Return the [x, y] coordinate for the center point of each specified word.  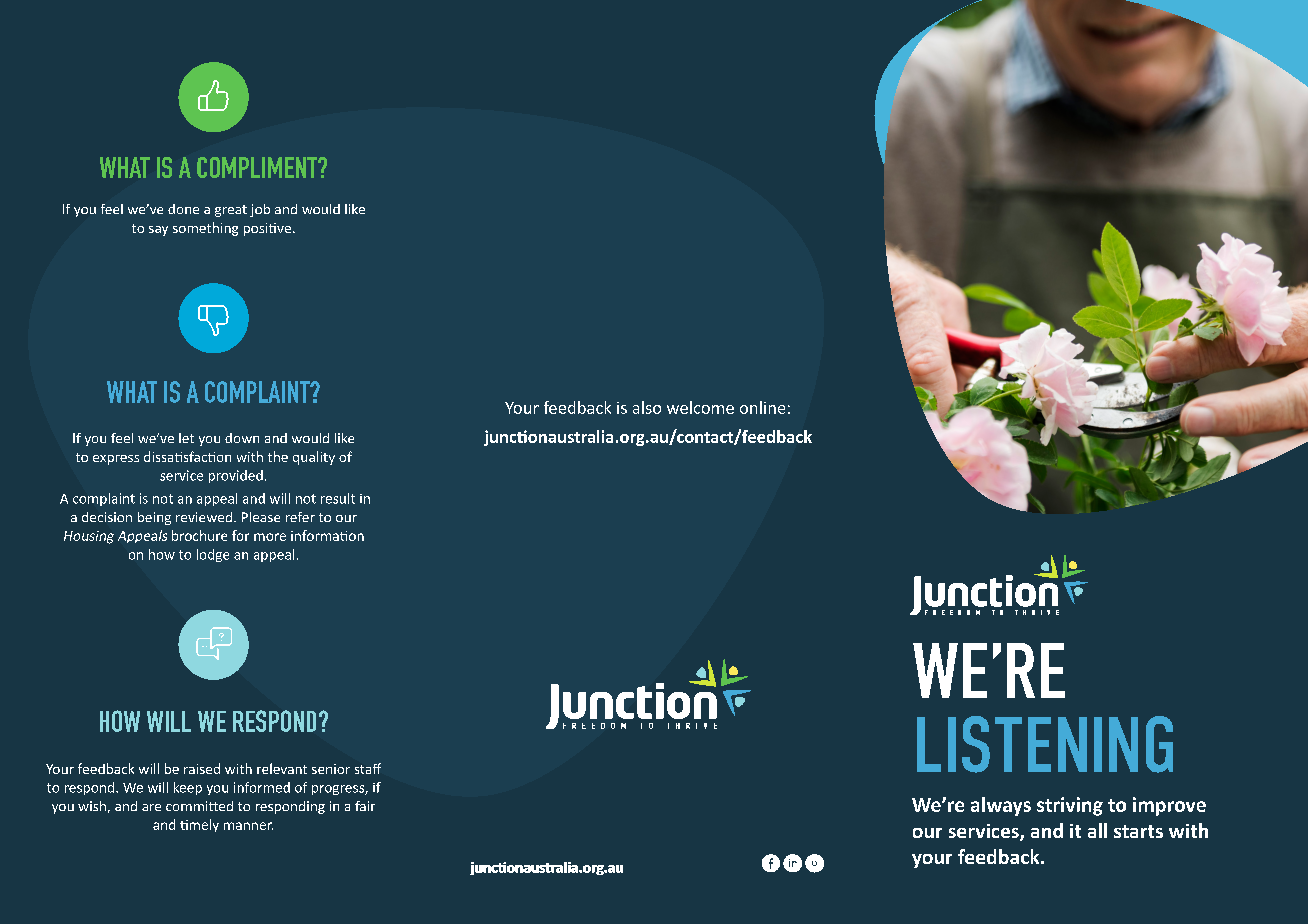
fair [365, 806]
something [205, 229]
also [647, 407]
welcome [700, 407]
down [242, 438]
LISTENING [1045, 744]
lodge [213, 555]
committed [199, 806]
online [762, 407]
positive [267, 229]
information [327, 535]
